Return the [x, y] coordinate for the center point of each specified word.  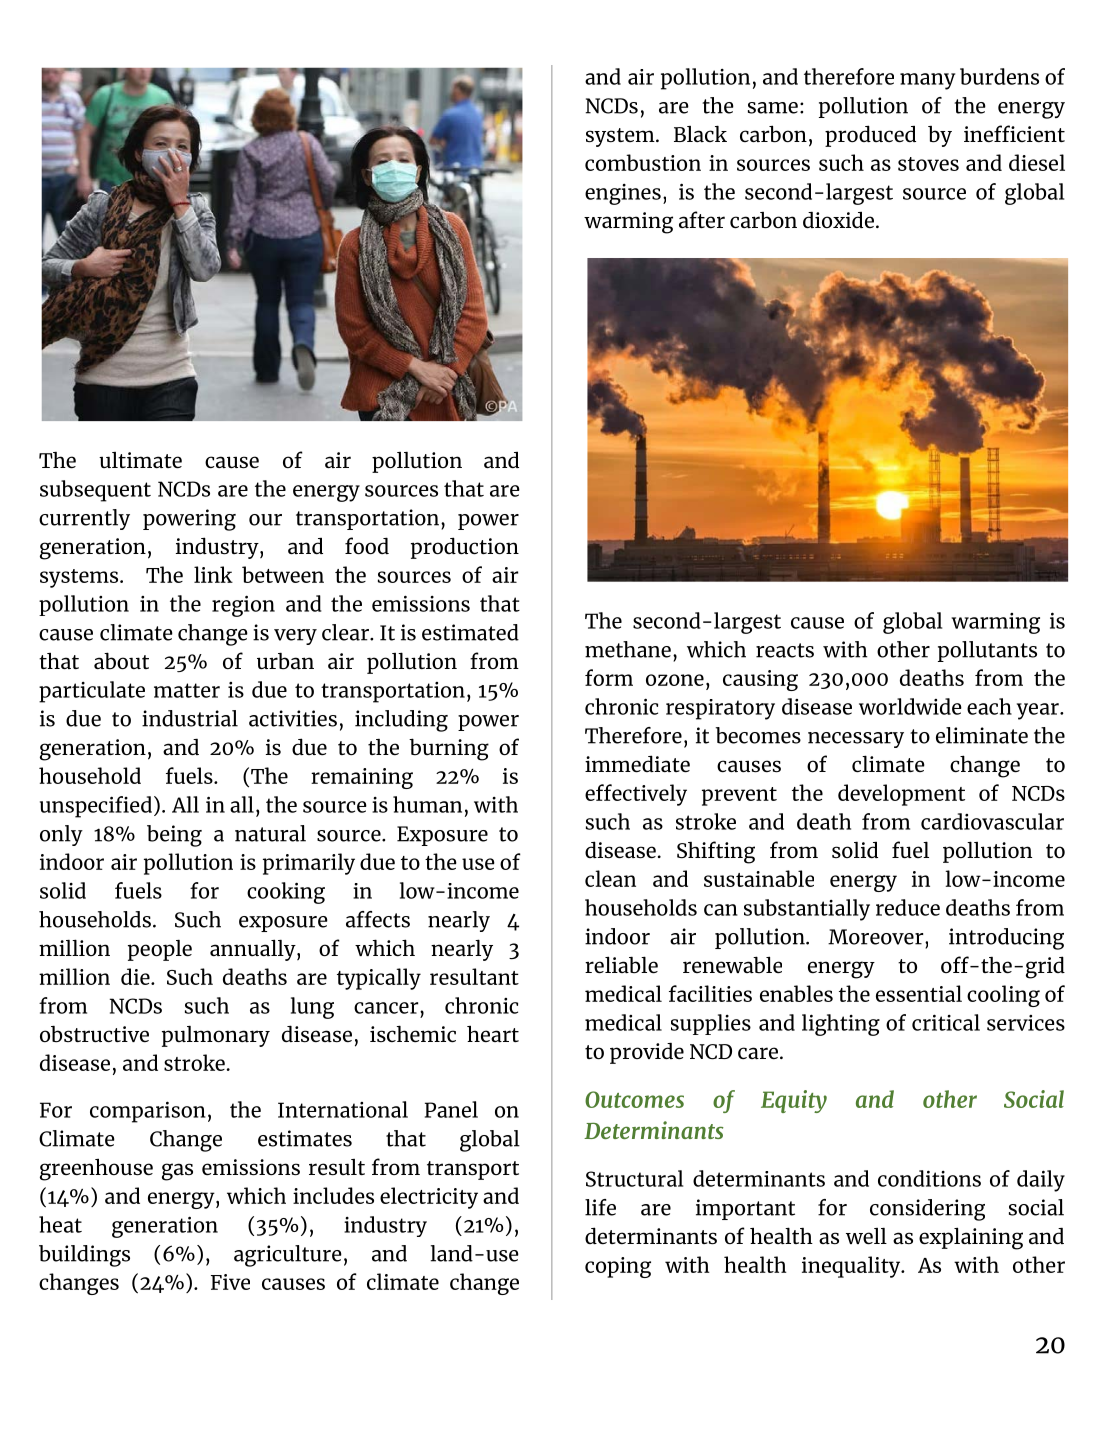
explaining [971, 1238]
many [927, 81]
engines [623, 194]
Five [230, 1282]
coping [618, 1267]
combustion [643, 162]
